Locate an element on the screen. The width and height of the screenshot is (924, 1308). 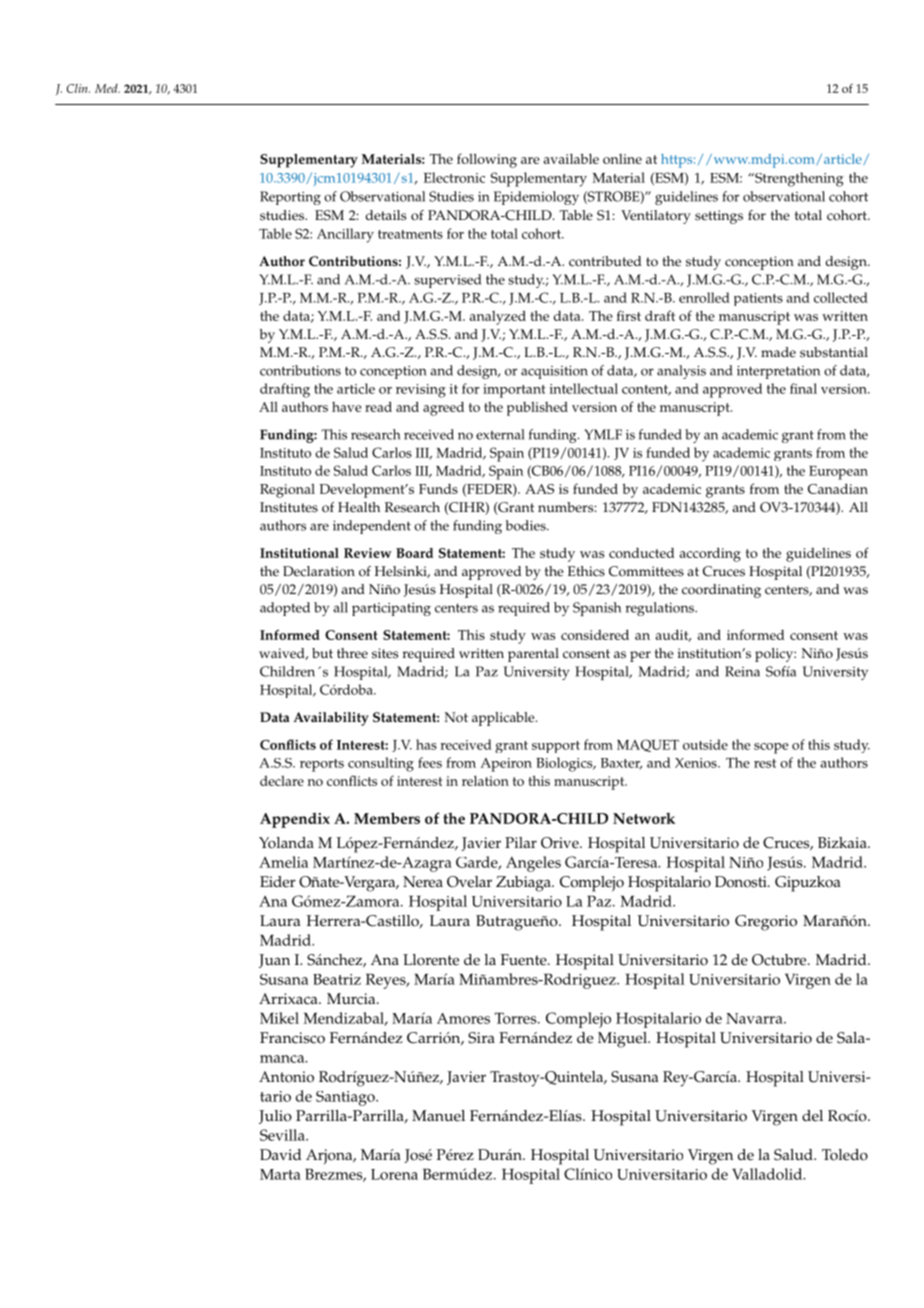
Julio is located at coordinates (275, 1117).
